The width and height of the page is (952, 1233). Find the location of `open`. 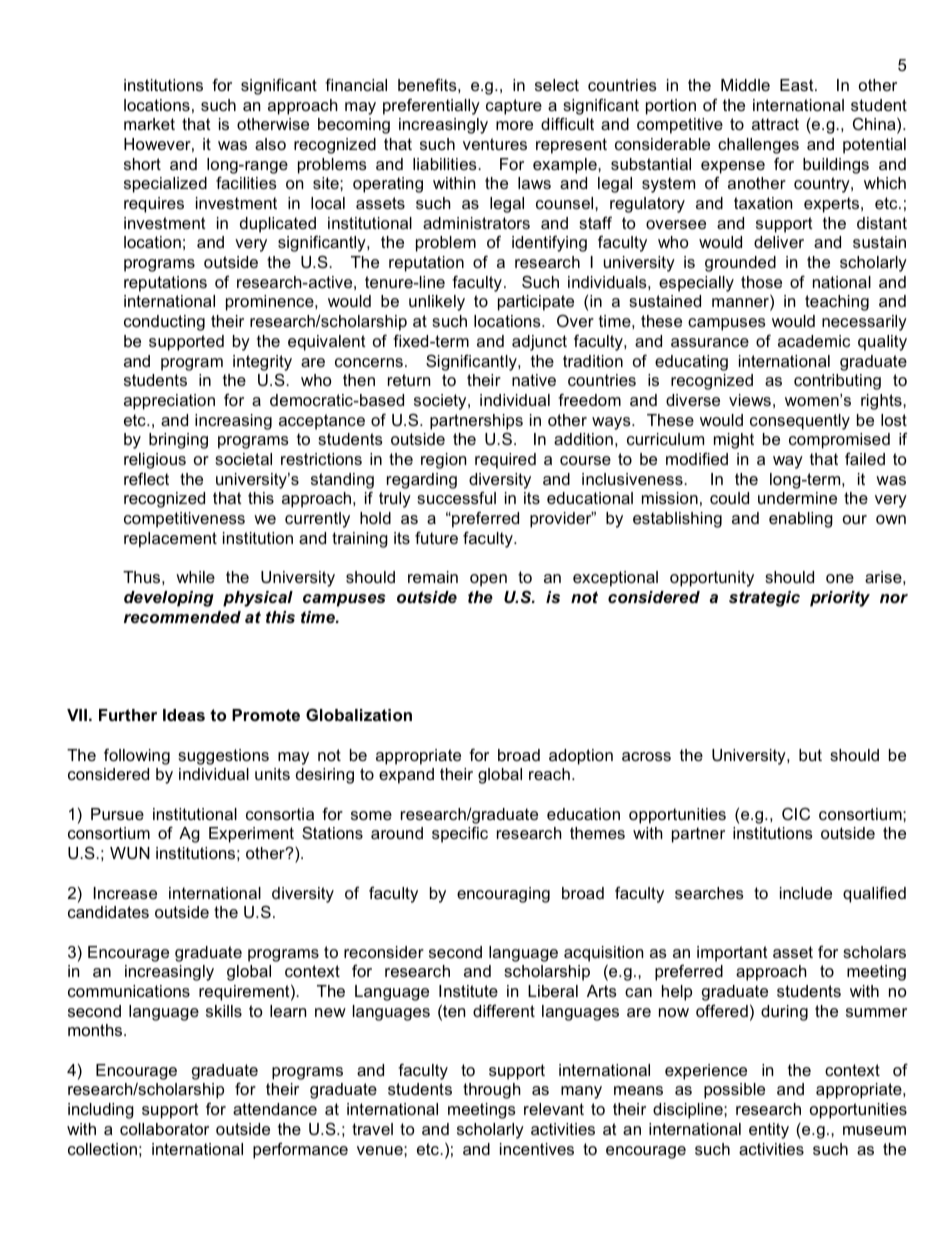

open is located at coordinates (488, 580).
